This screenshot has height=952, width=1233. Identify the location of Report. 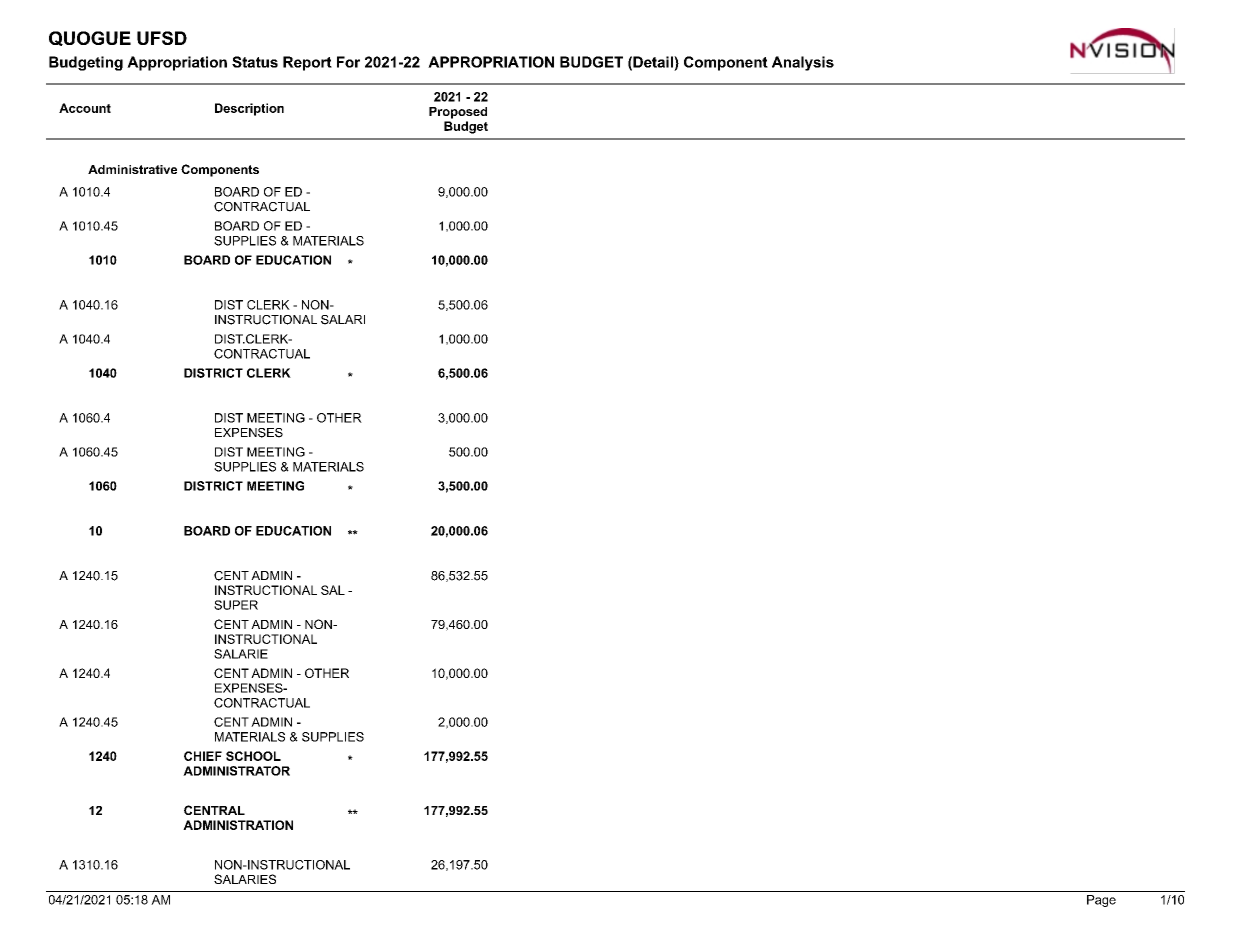
(307, 63).
